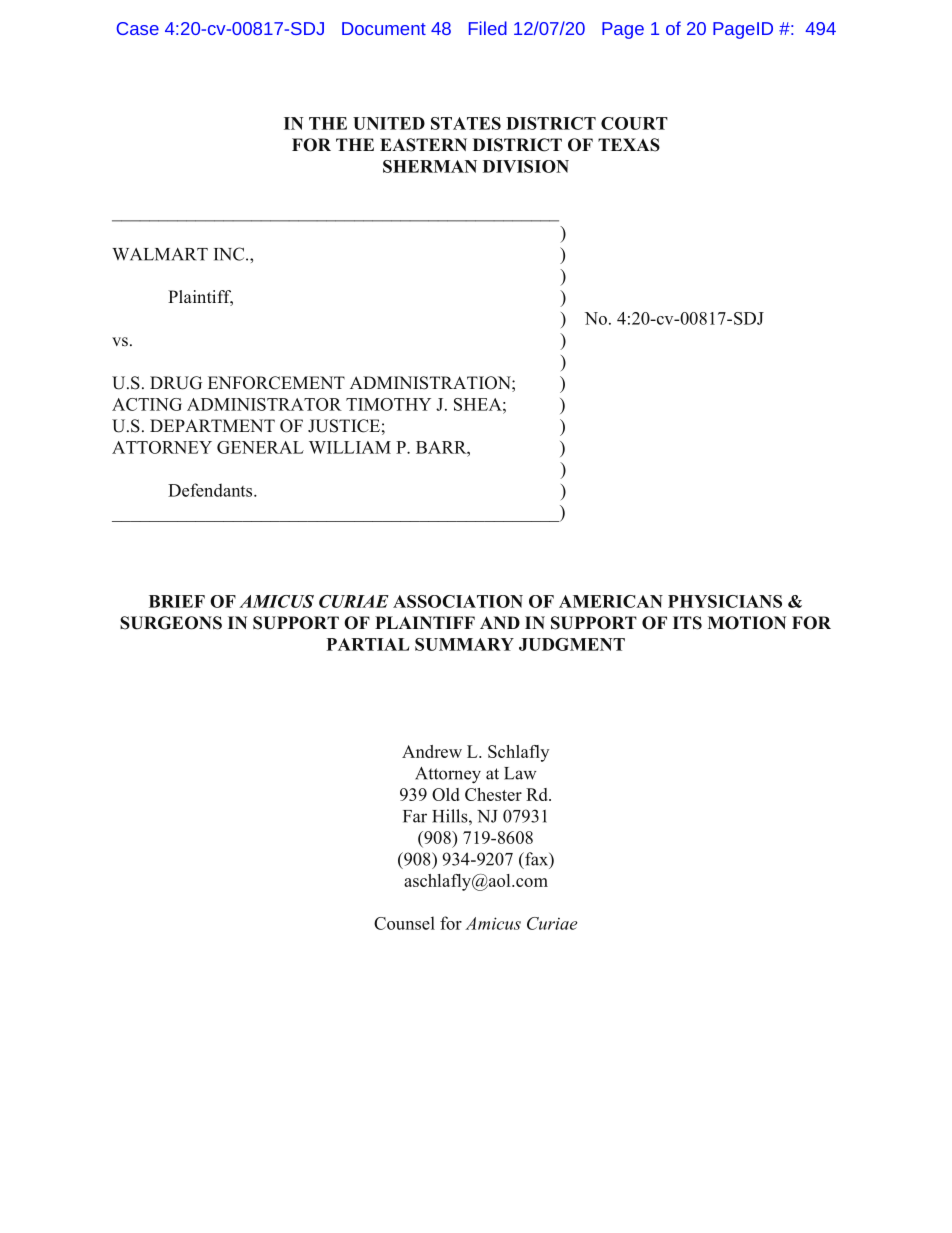 The height and width of the image is (1233, 952). I want to click on TIMOTHY, so click(388, 404).
